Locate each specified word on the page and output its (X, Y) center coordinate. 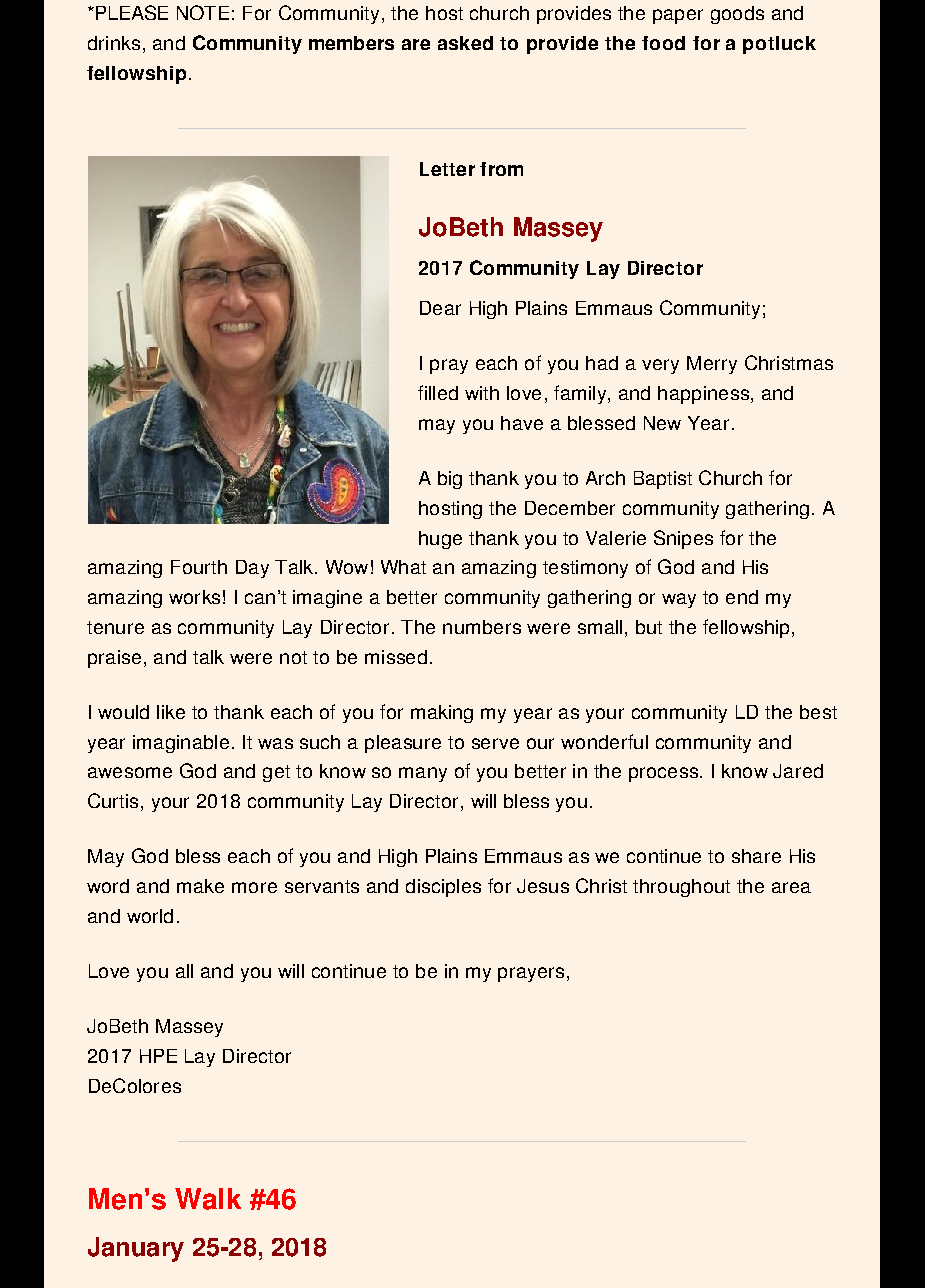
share (756, 856)
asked (465, 43)
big (450, 480)
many (423, 774)
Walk (208, 1199)
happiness (703, 395)
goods (737, 15)
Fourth (199, 567)
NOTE (203, 12)
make (200, 886)
